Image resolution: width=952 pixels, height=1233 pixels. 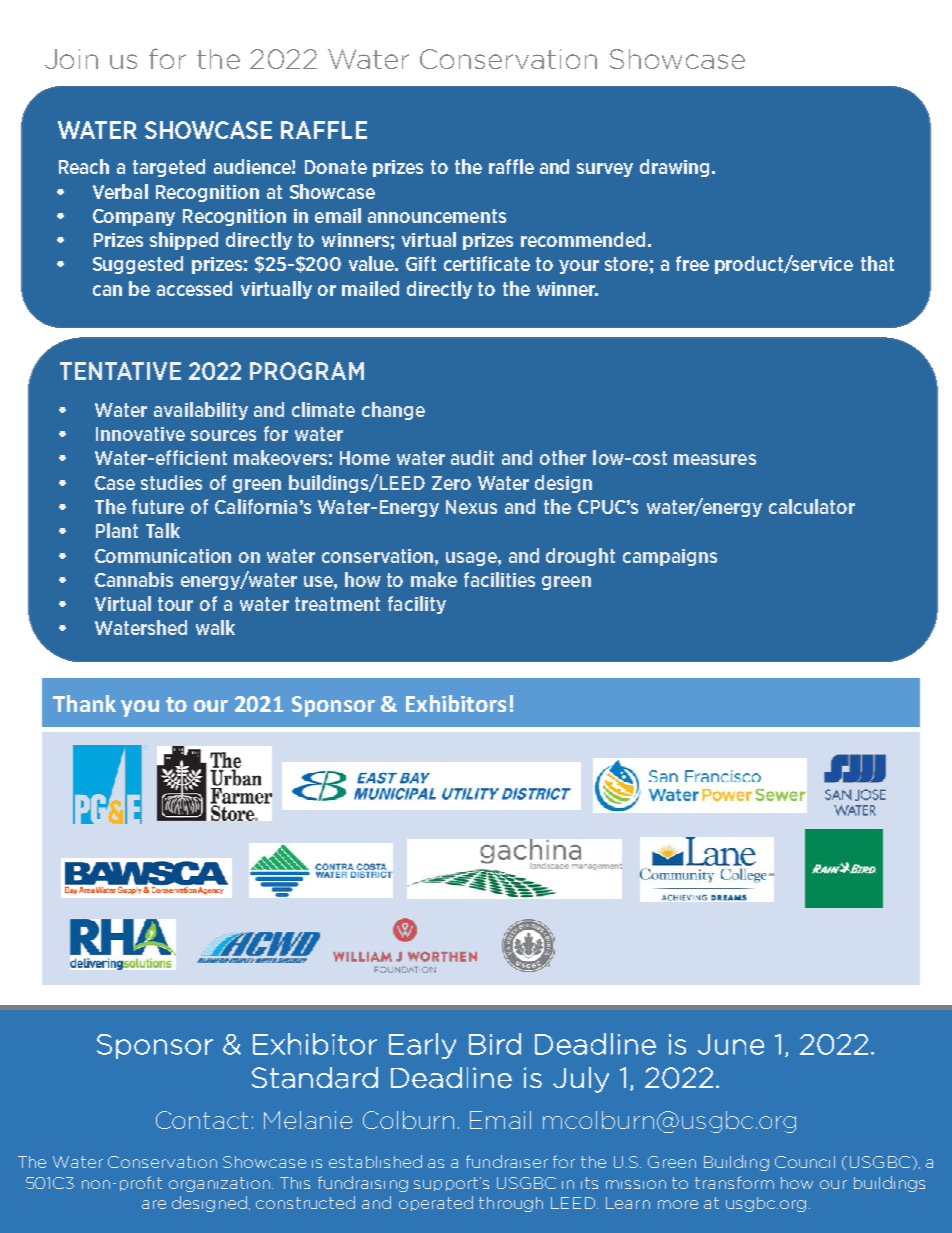 I want to click on campaigns, so click(x=670, y=557).
